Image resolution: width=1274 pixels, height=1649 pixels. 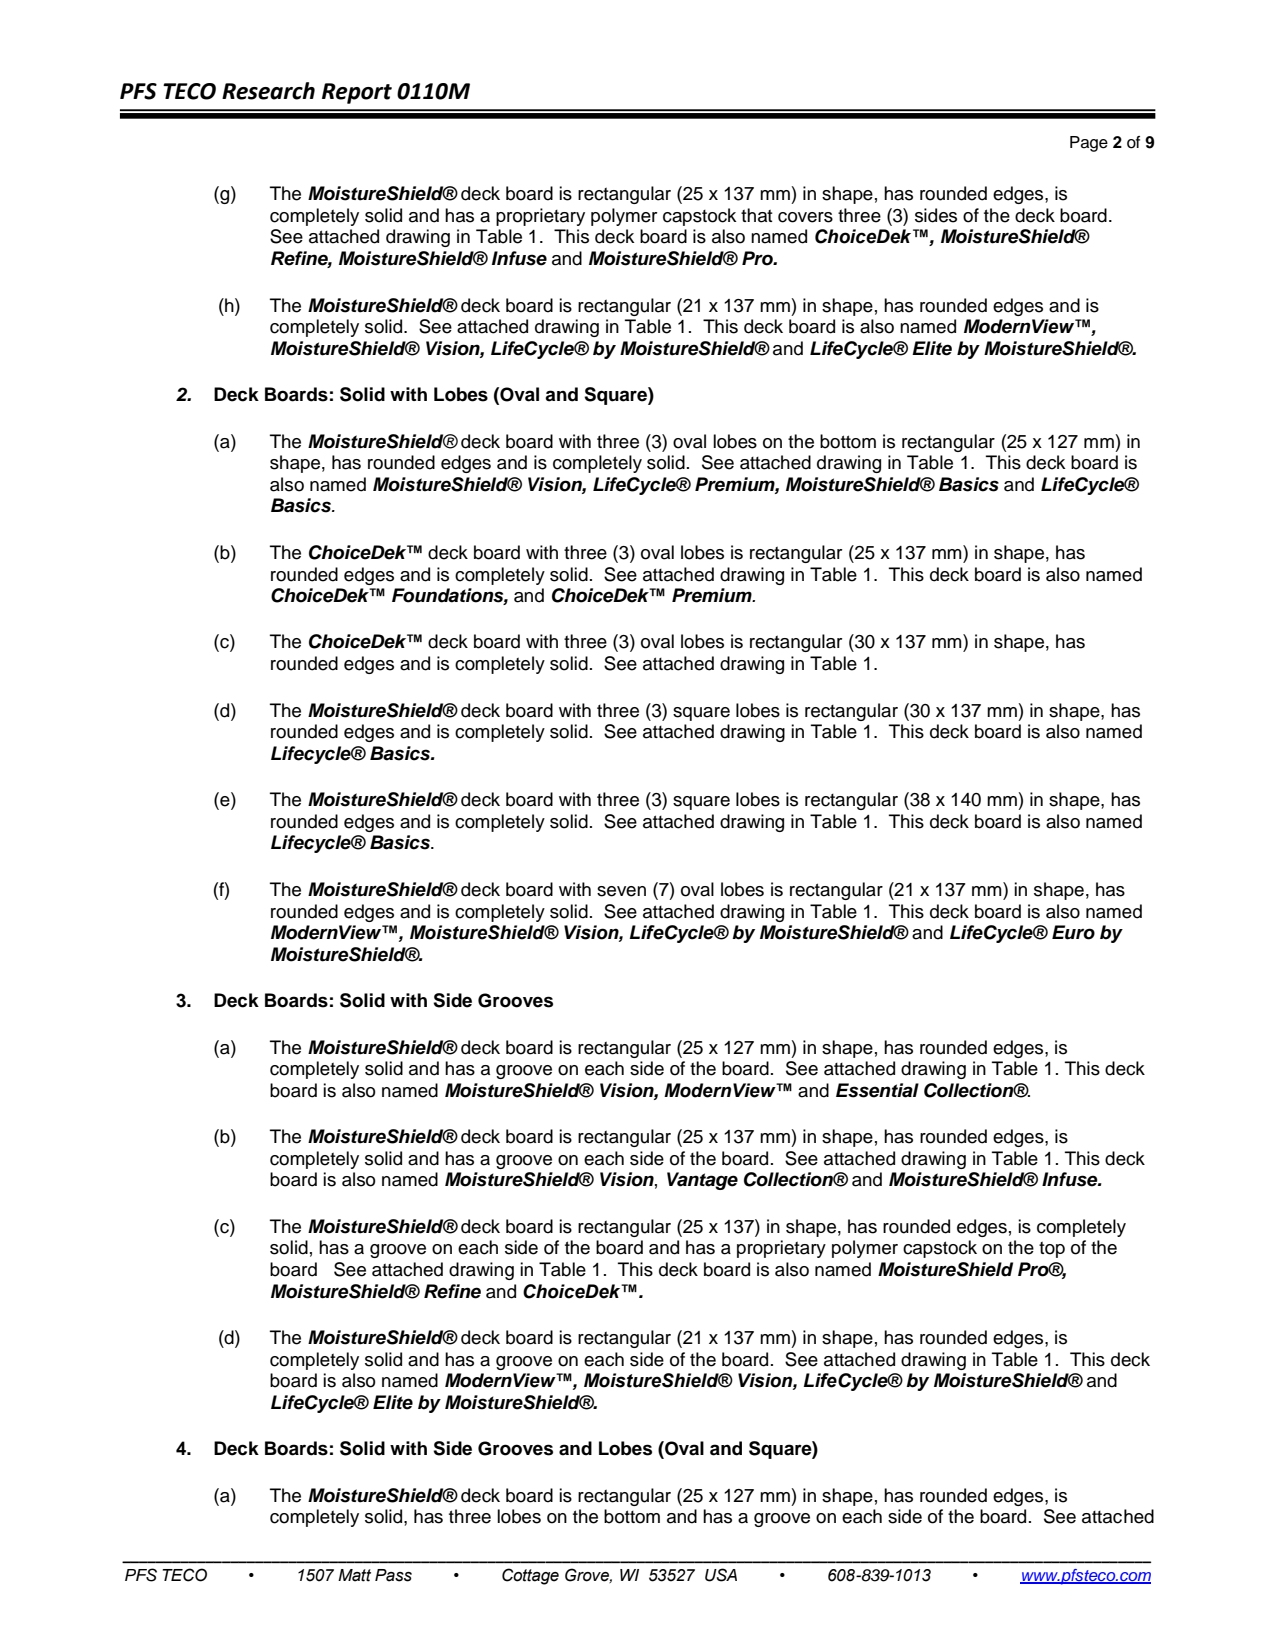 I want to click on Pass, so click(x=393, y=1575).
